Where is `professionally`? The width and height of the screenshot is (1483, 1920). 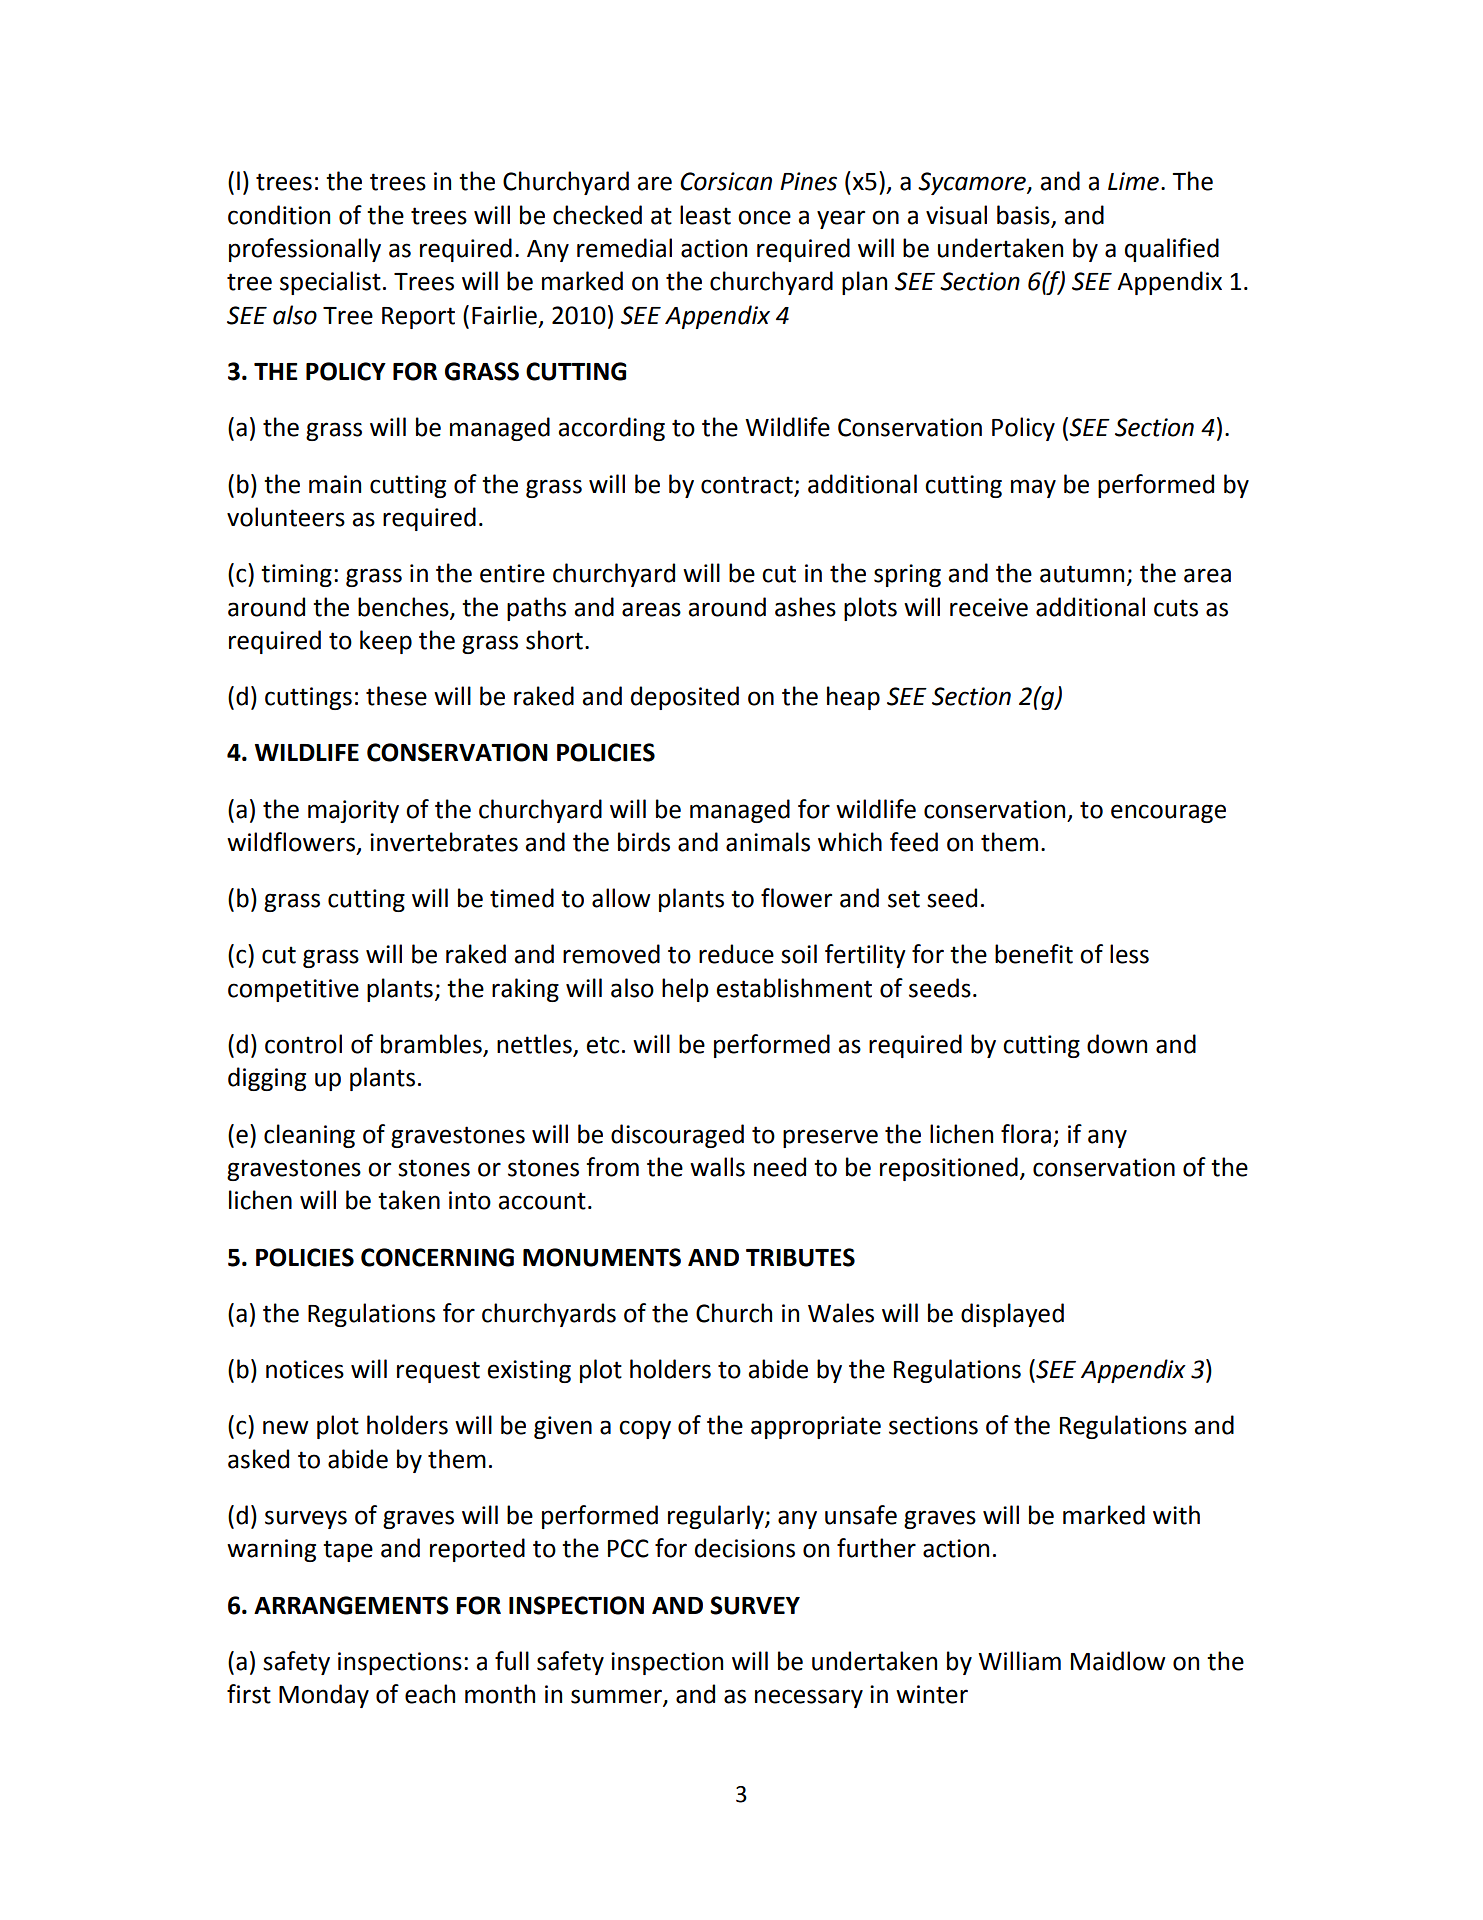
professionally is located at coordinates (305, 250).
